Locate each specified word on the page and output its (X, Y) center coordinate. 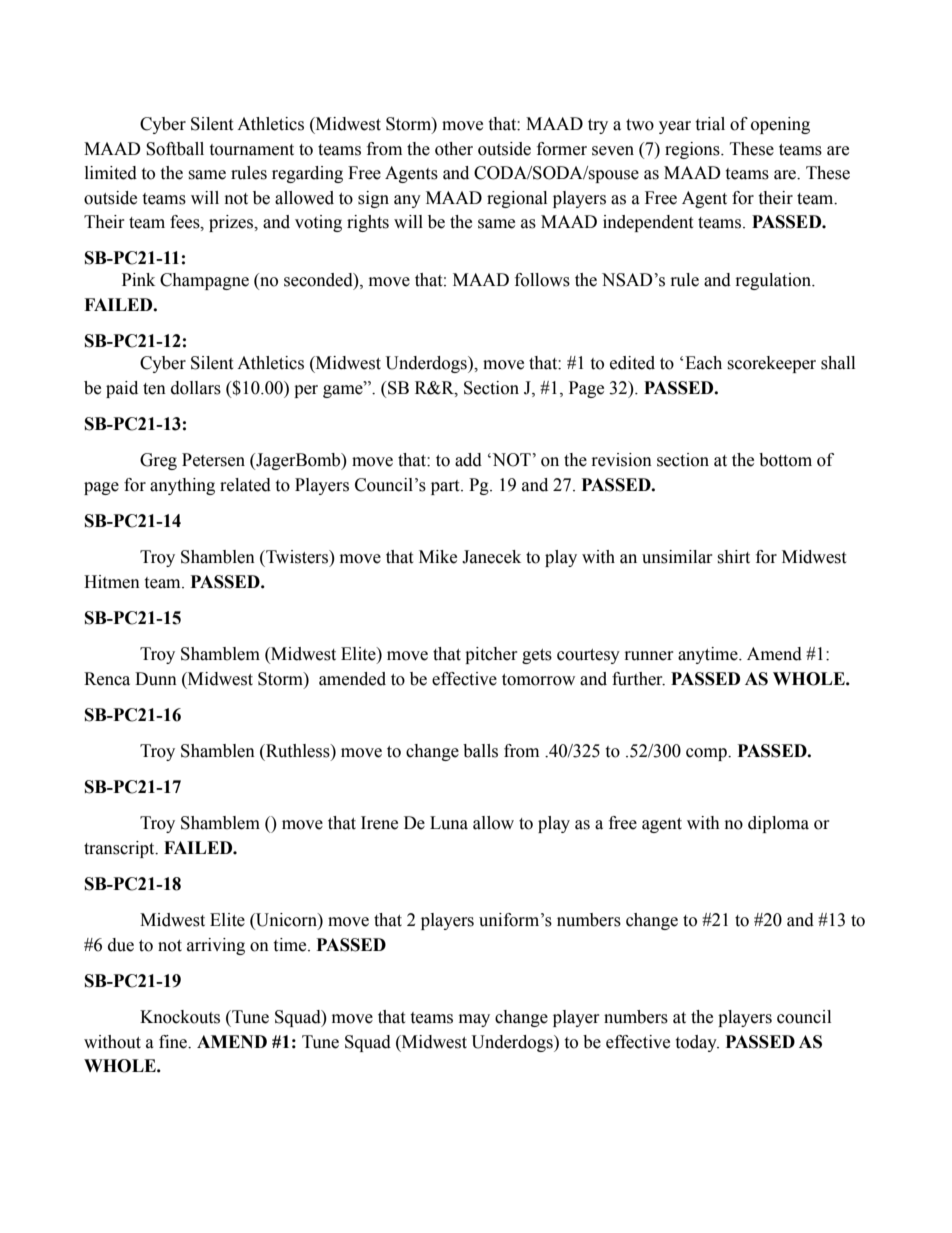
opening (780, 125)
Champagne (204, 281)
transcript (120, 849)
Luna (449, 823)
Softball (175, 149)
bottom (785, 460)
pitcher (491, 655)
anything (182, 486)
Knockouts (180, 1017)
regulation (775, 281)
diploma (778, 824)
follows (542, 280)
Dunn (156, 679)
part (446, 487)
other (454, 149)
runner (649, 656)
